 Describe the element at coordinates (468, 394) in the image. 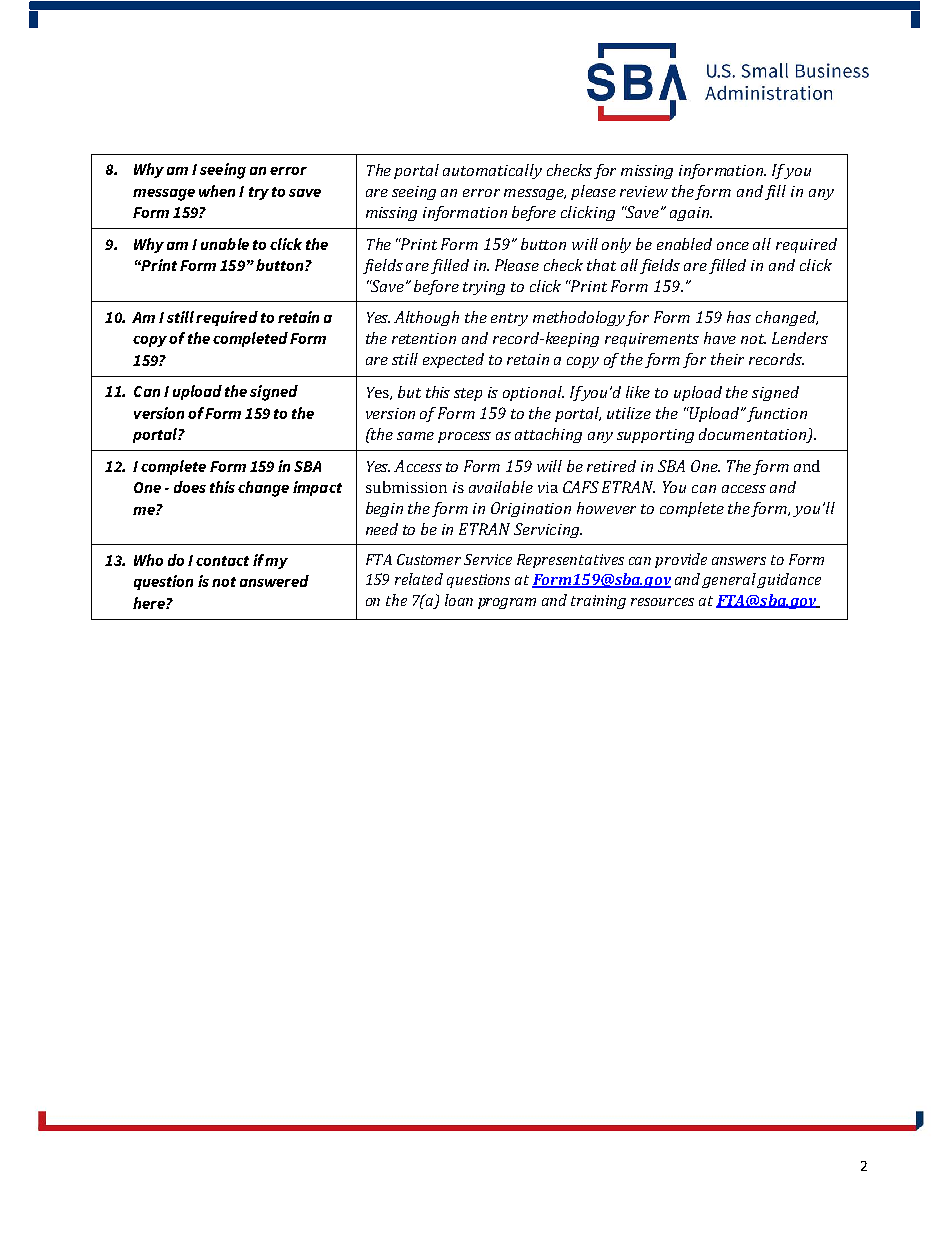

I see `step` at that location.
